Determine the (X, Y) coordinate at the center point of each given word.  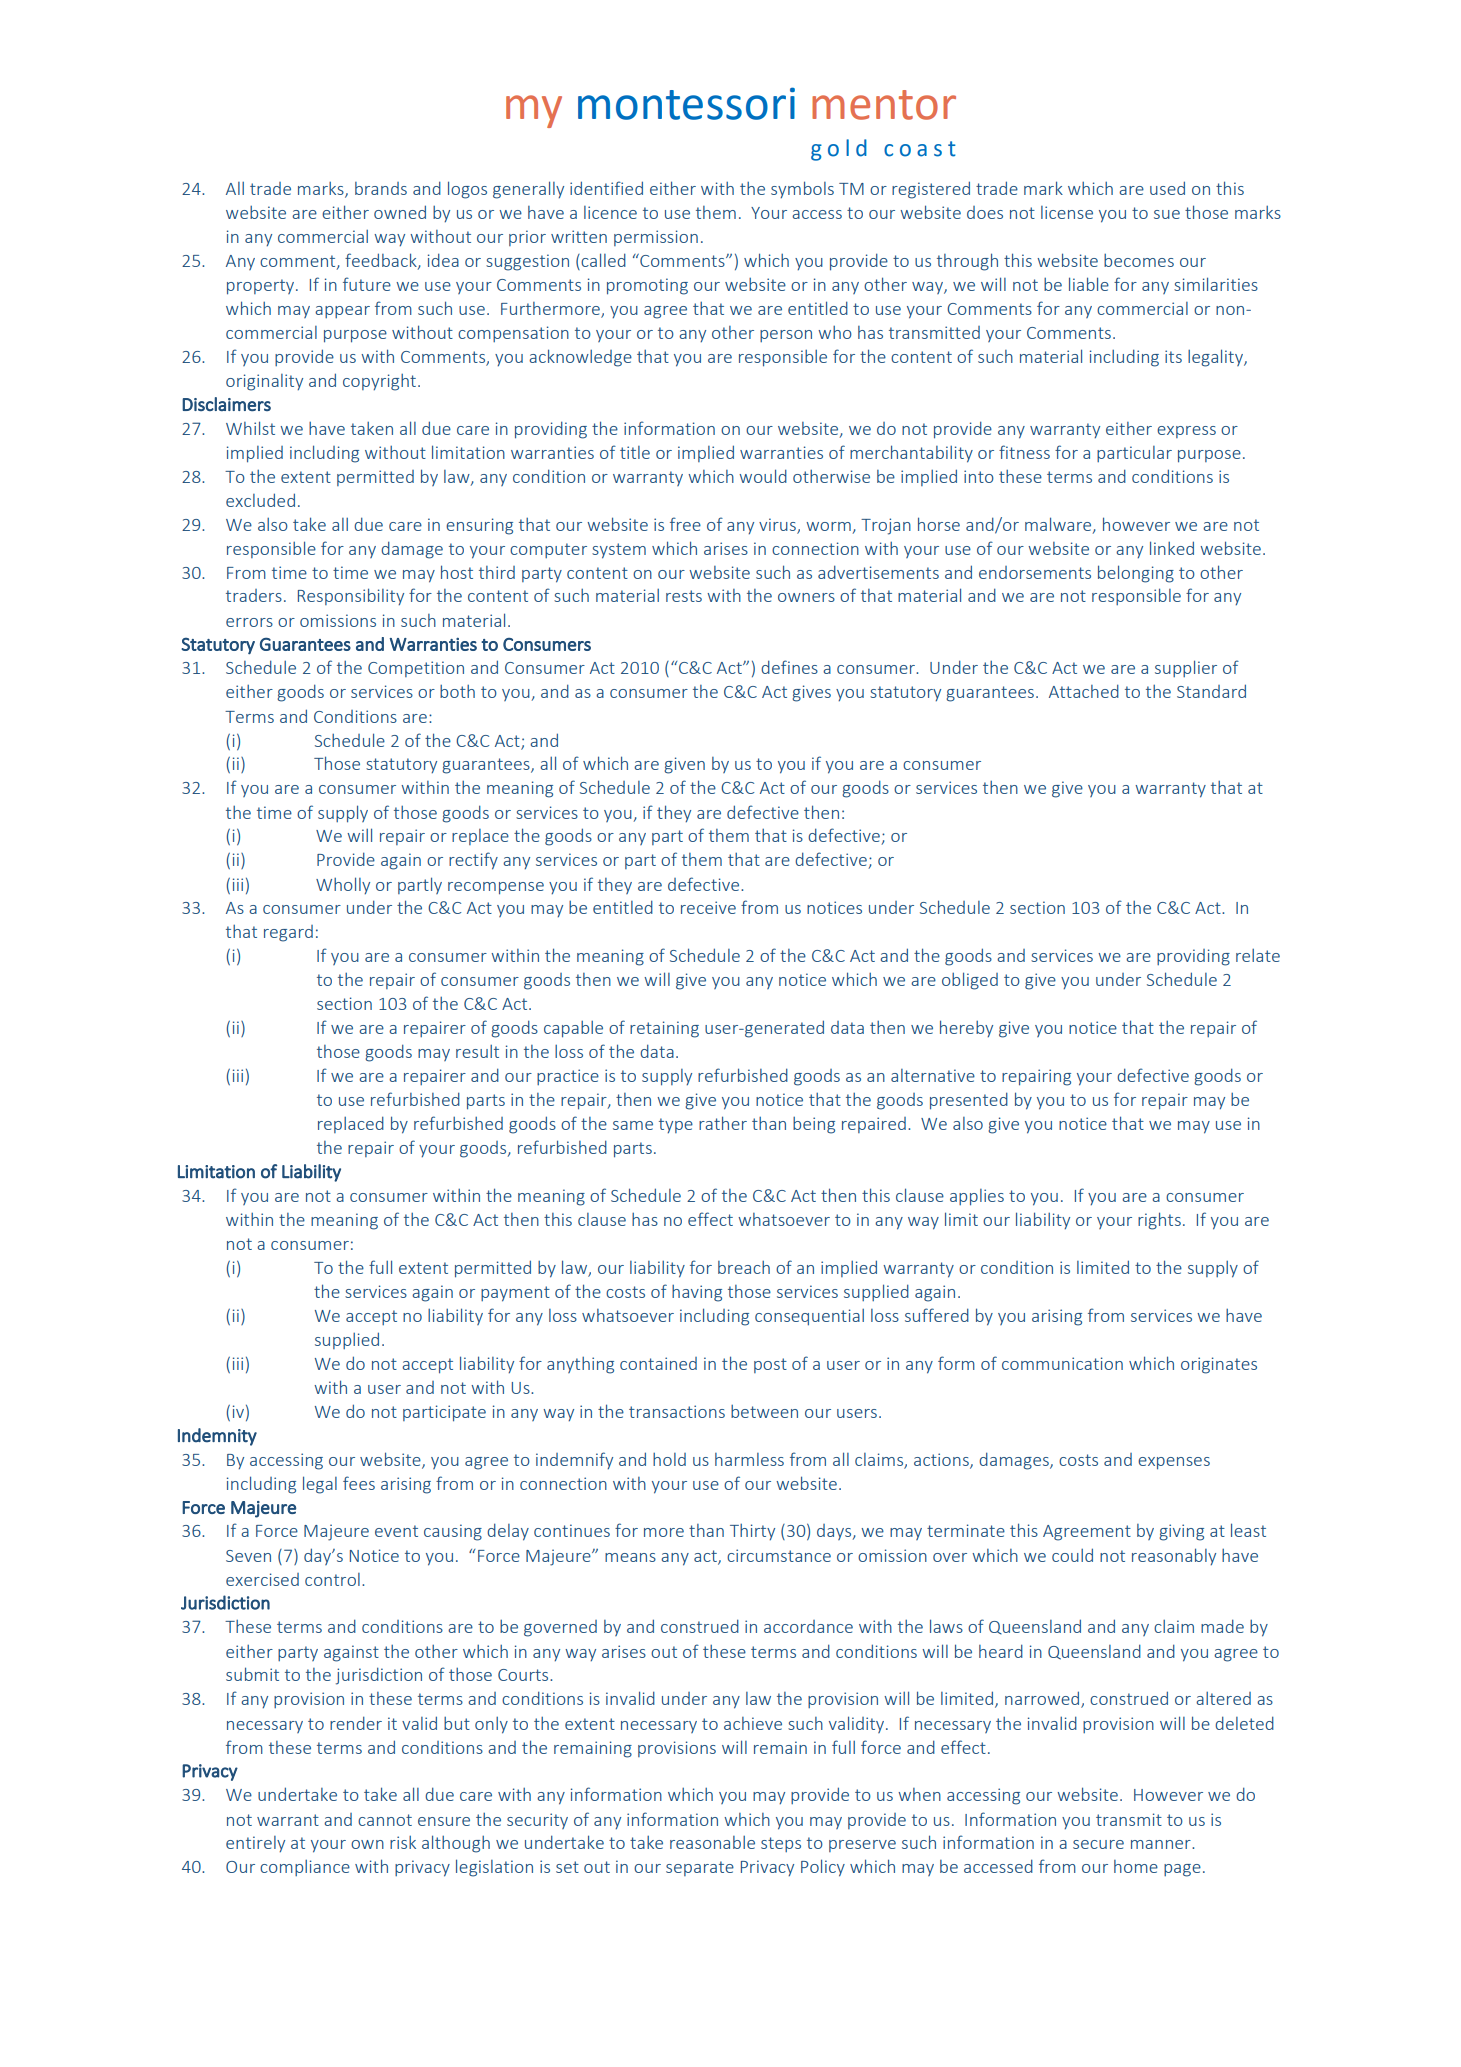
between (764, 1411)
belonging (1136, 574)
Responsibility (351, 596)
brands (381, 188)
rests (684, 596)
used (1167, 188)
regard (288, 933)
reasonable (712, 1842)
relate (1258, 955)
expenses (1174, 1463)
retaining (664, 1029)
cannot (385, 1820)
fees (359, 1483)
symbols (802, 189)
